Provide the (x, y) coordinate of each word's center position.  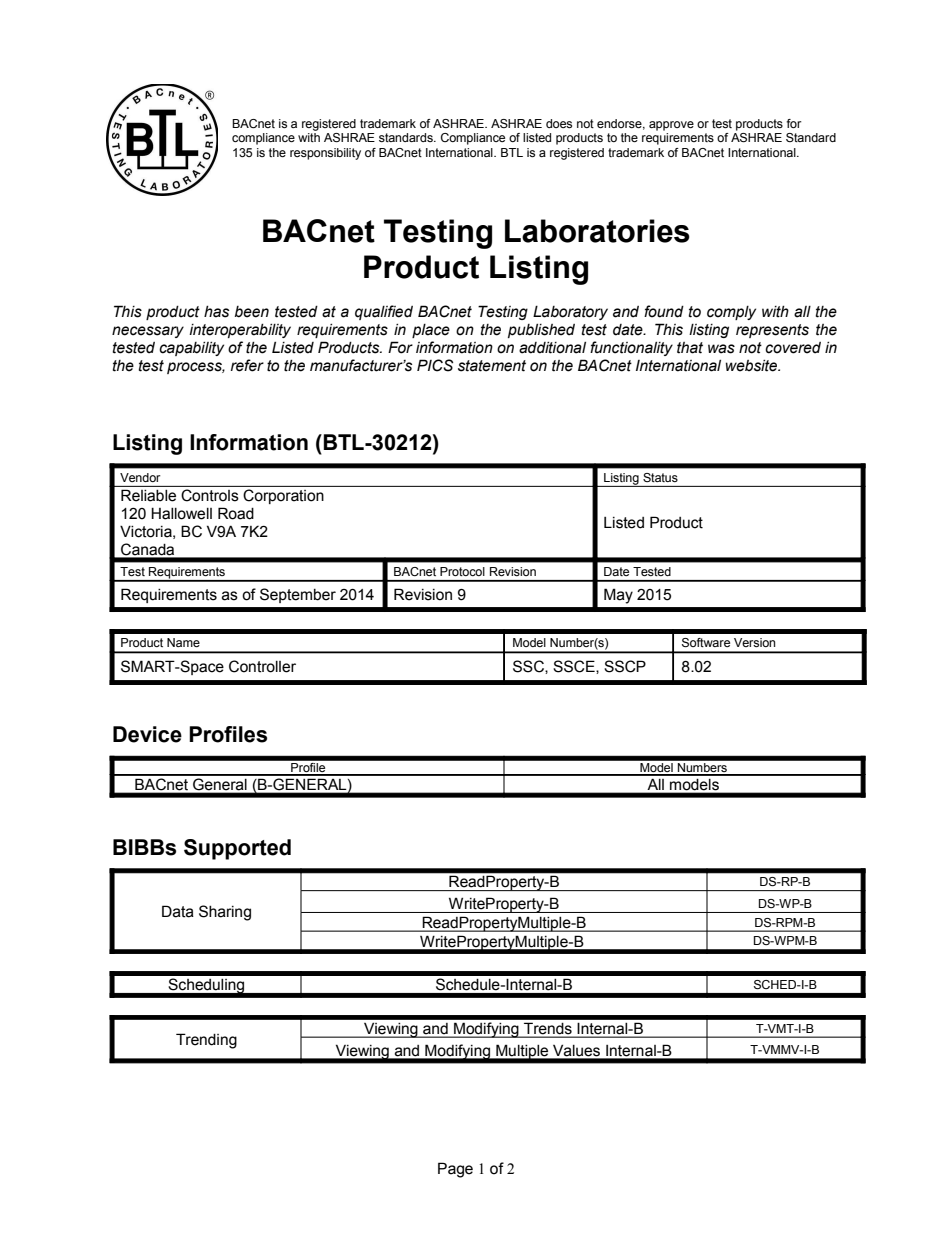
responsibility (325, 154)
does (559, 123)
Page (455, 1170)
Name (183, 642)
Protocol (462, 571)
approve (671, 126)
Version (754, 642)
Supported (237, 849)
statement (492, 366)
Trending (206, 1041)
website (753, 366)
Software (706, 642)
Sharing (225, 913)
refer (247, 365)
